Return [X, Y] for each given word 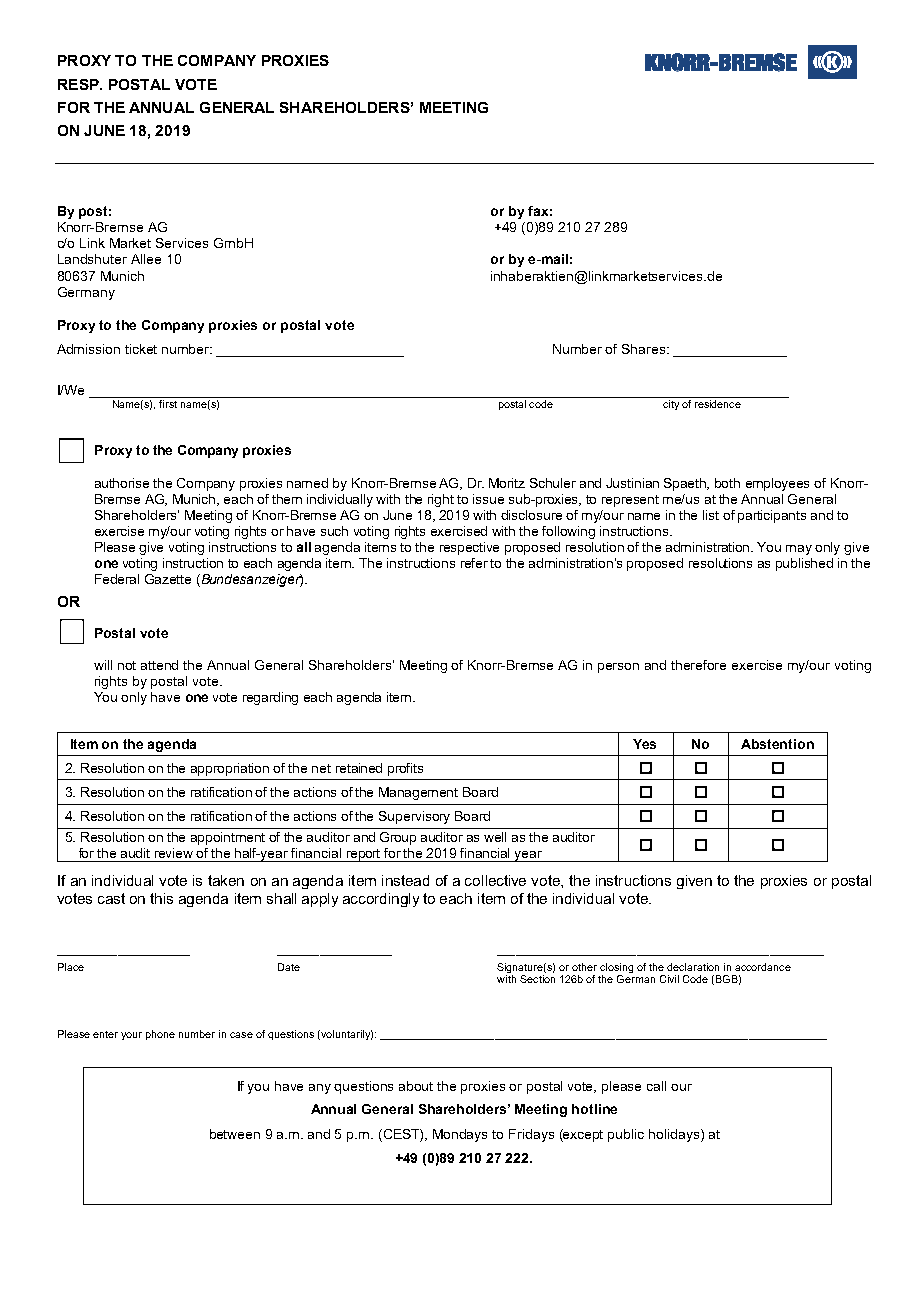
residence [718, 404]
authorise [122, 483]
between [235, 1134]
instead [405, 880]
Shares [645, 349]
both [727, 483]
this [161, 898]
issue [488, 499]
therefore [698, 665]
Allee [146, 259]
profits [405, 769]
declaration [693, 967]
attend [159, 665]
